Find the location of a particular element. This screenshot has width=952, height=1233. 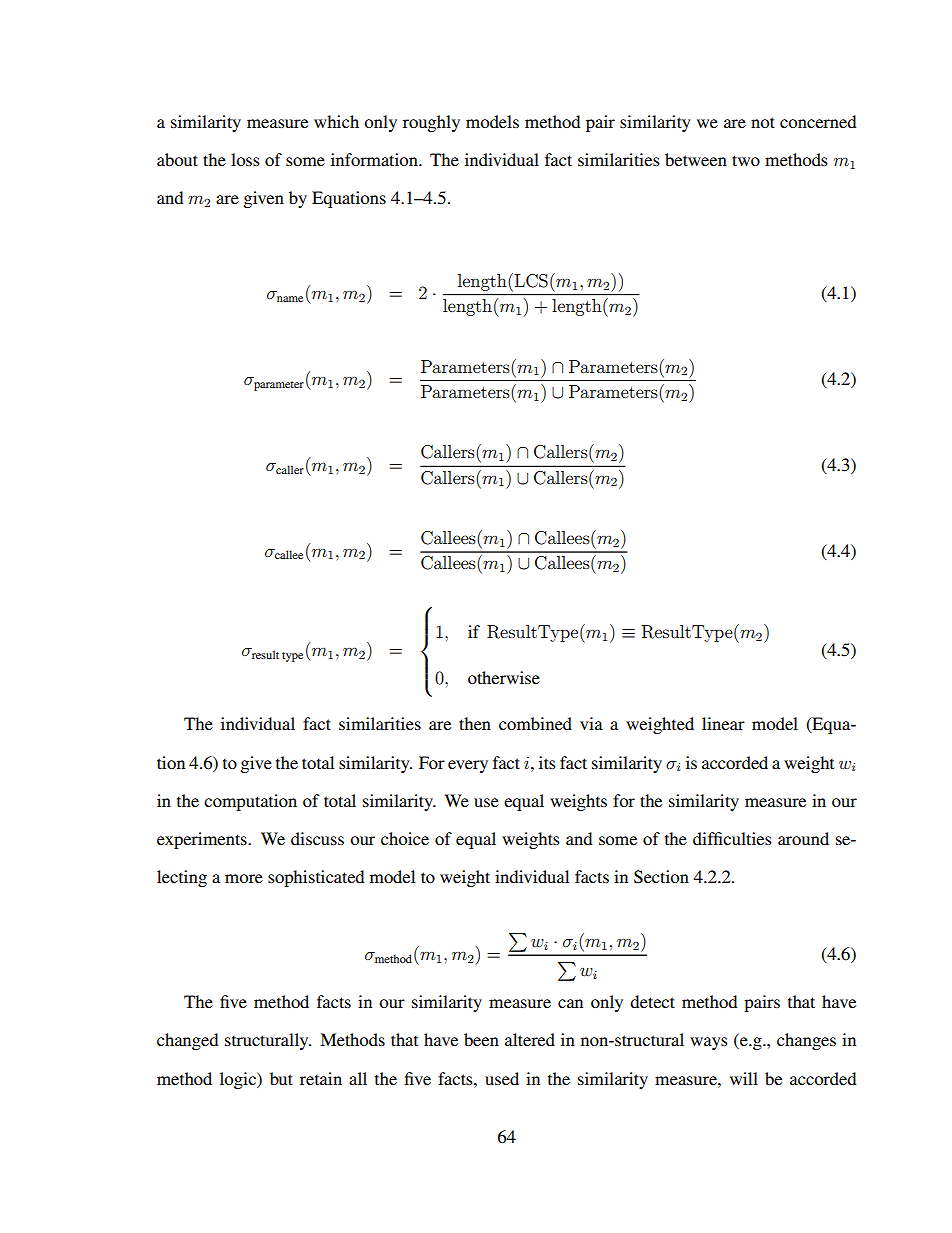

been is located at coordinates (481, 1039).
